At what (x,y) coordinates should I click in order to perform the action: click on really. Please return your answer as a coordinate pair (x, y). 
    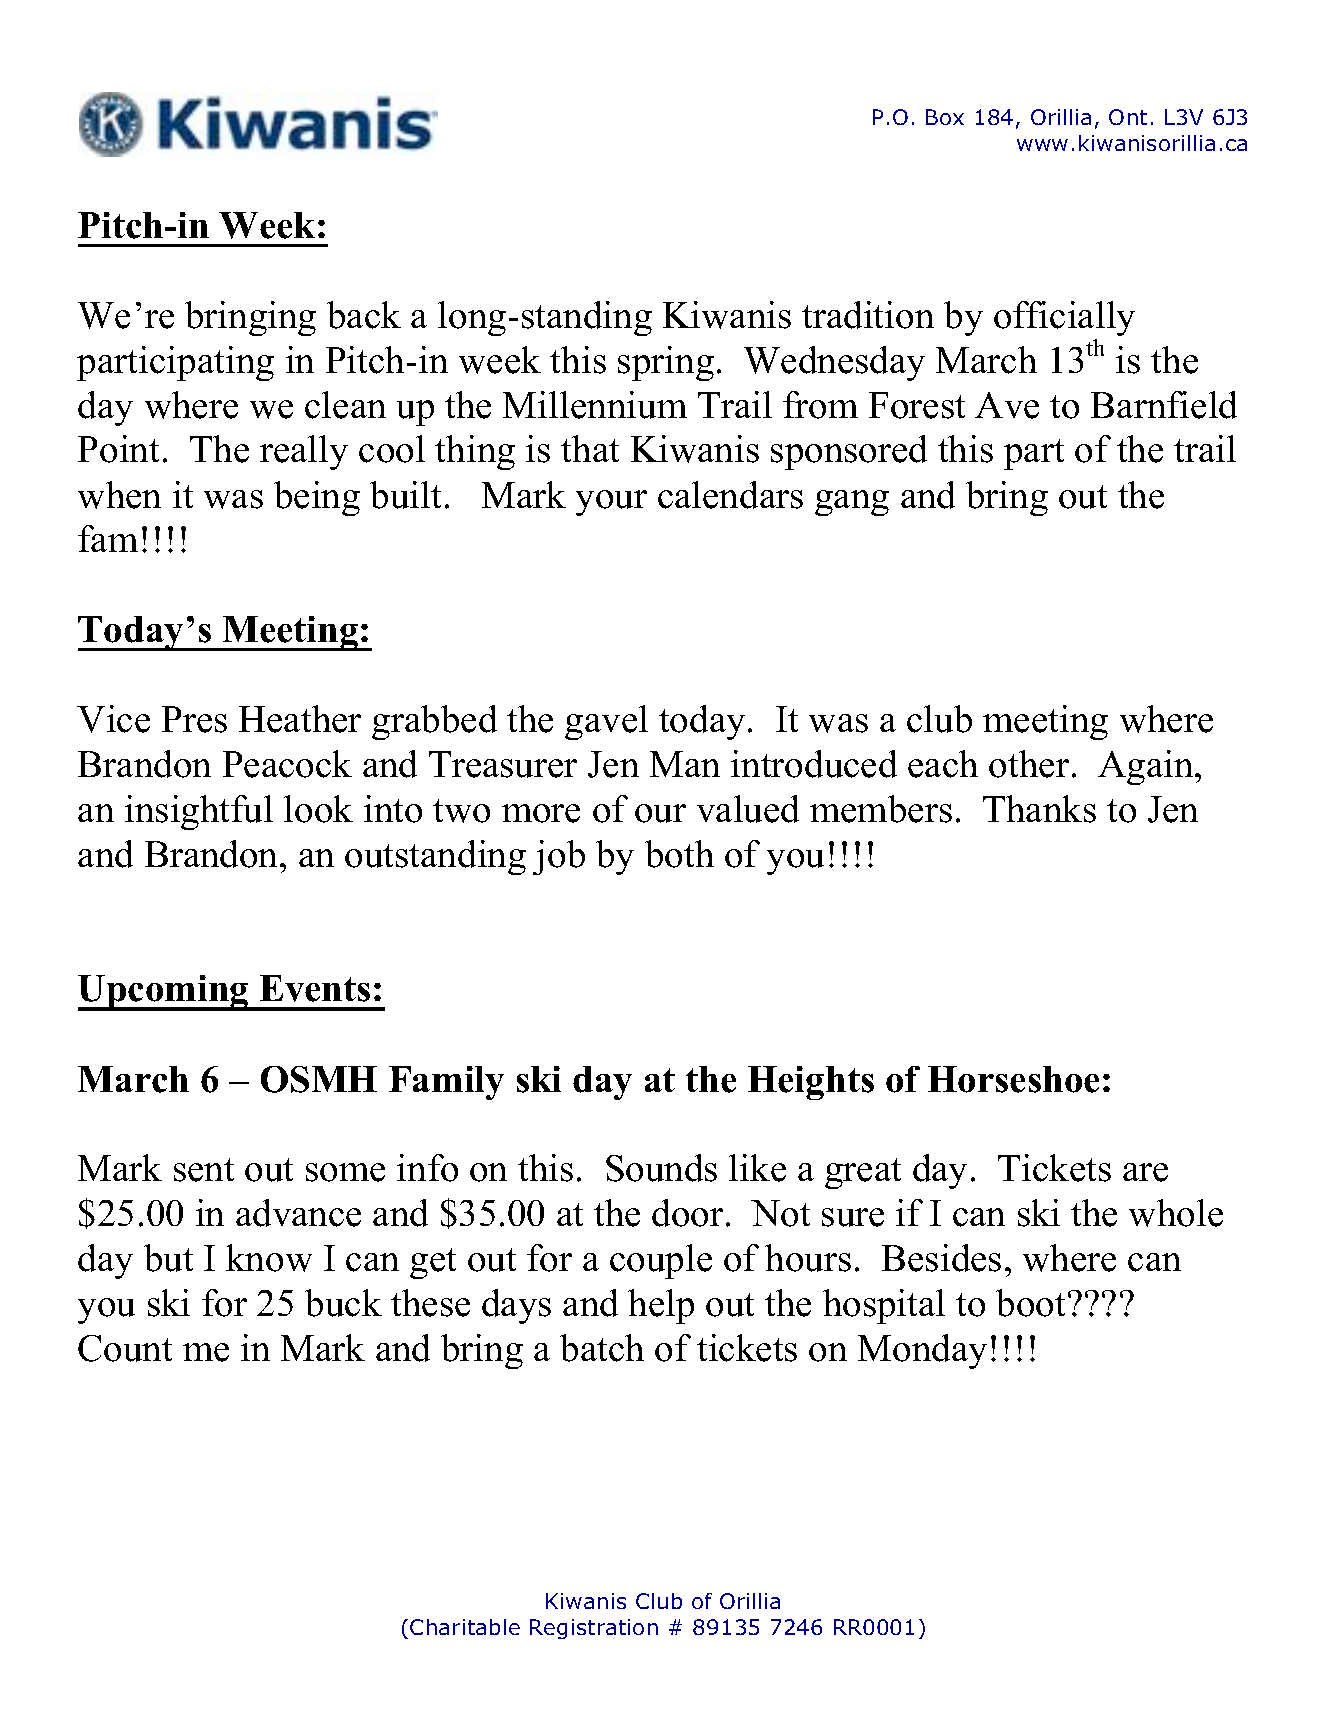
    Looking at the image, I should click on (304, 452).
